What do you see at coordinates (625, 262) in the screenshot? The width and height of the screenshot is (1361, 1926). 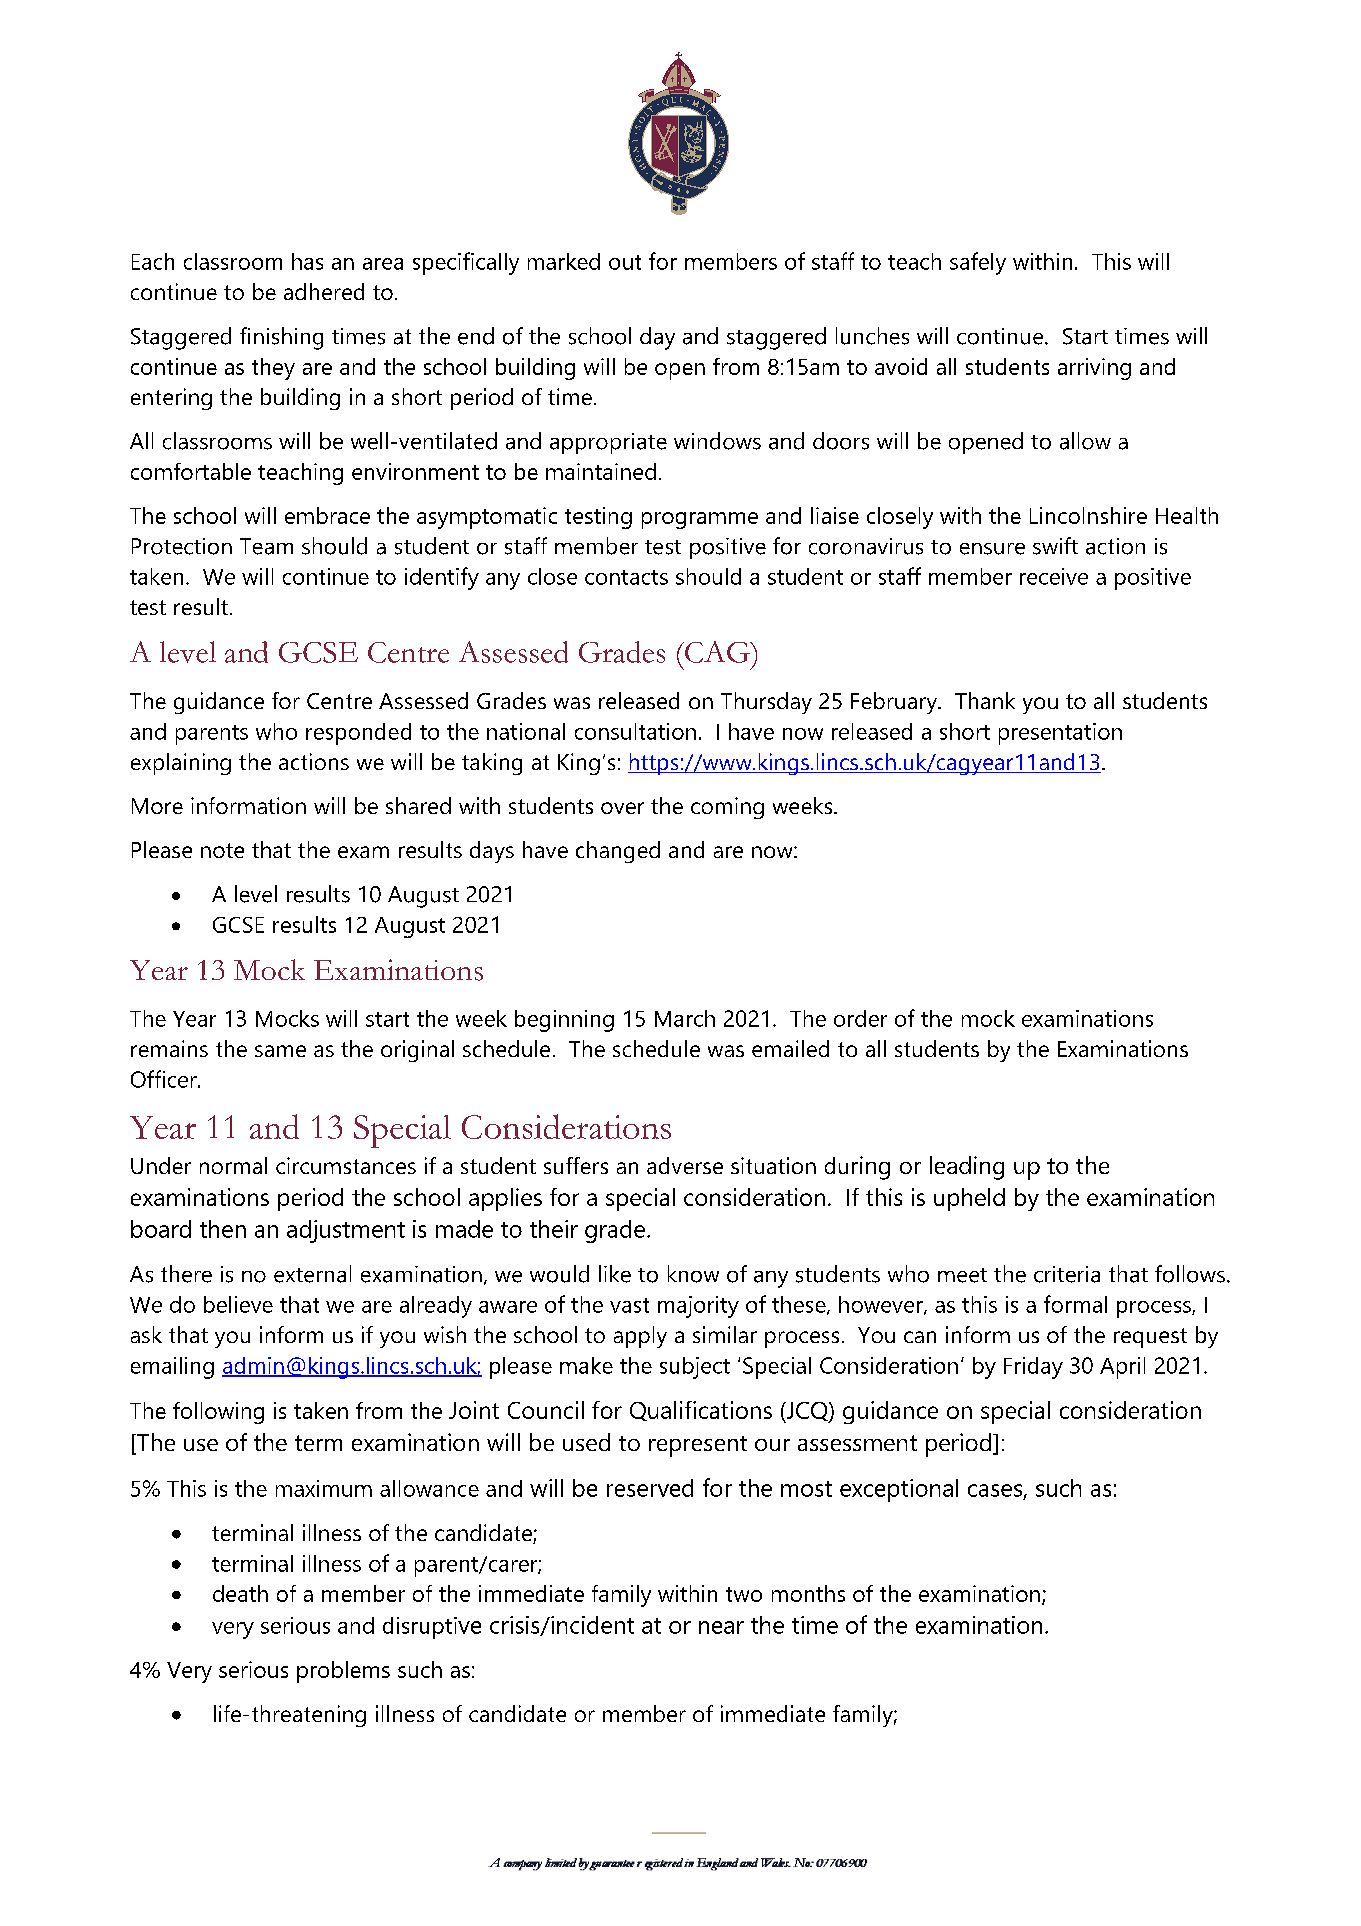 I see `out` at bounding box center [625, 262].
